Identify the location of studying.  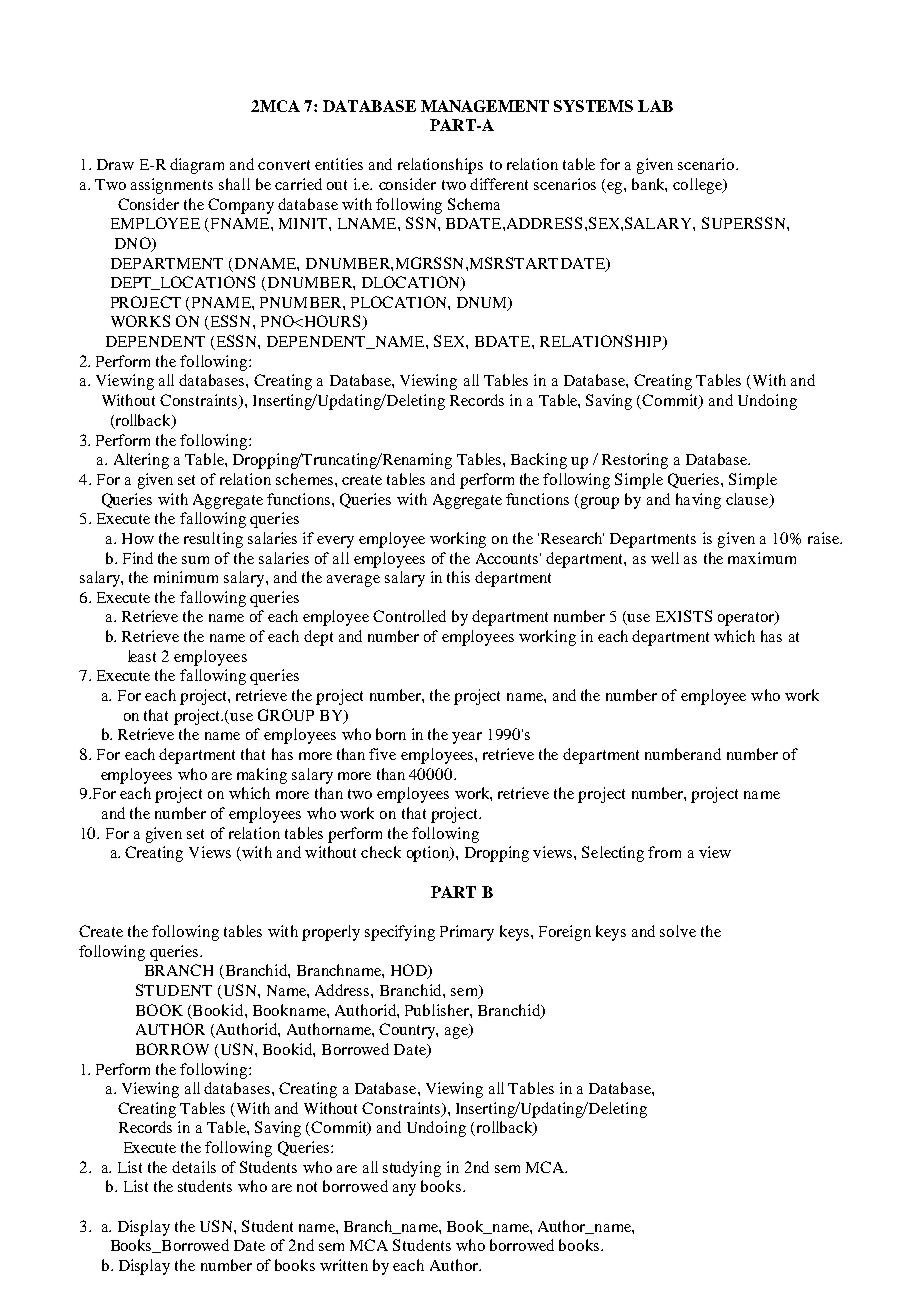
(412, 1169).
